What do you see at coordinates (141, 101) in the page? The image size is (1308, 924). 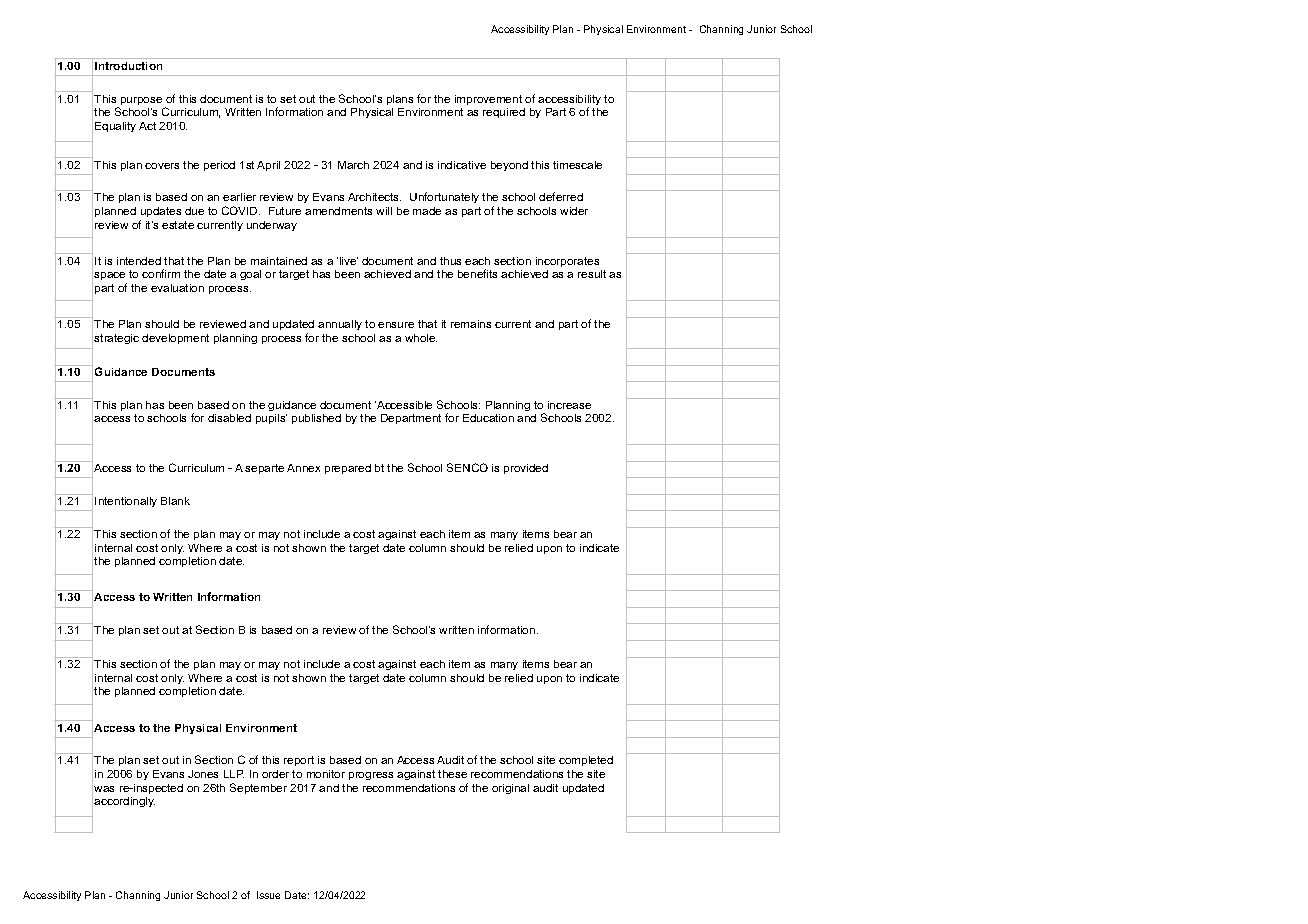 I see `purpose` at bounding box center [141, 101].
